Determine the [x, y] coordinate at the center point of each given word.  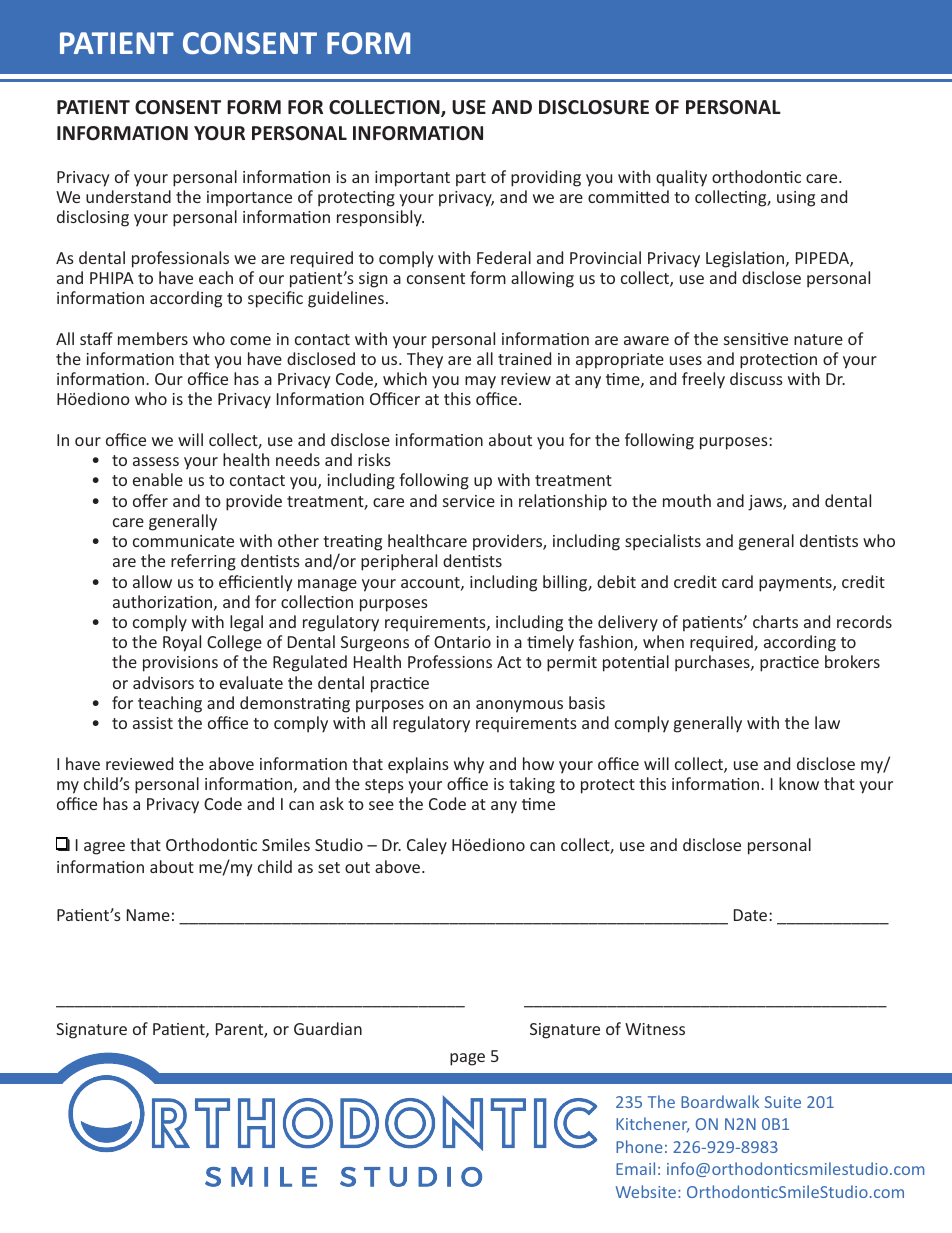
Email [635, 1168]
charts [775, 621]
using [796, 199]
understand [128, 196]
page [467, 1059]
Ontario [462, 642]
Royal [182, 643]
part [471, 179]
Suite [783, 1102]
